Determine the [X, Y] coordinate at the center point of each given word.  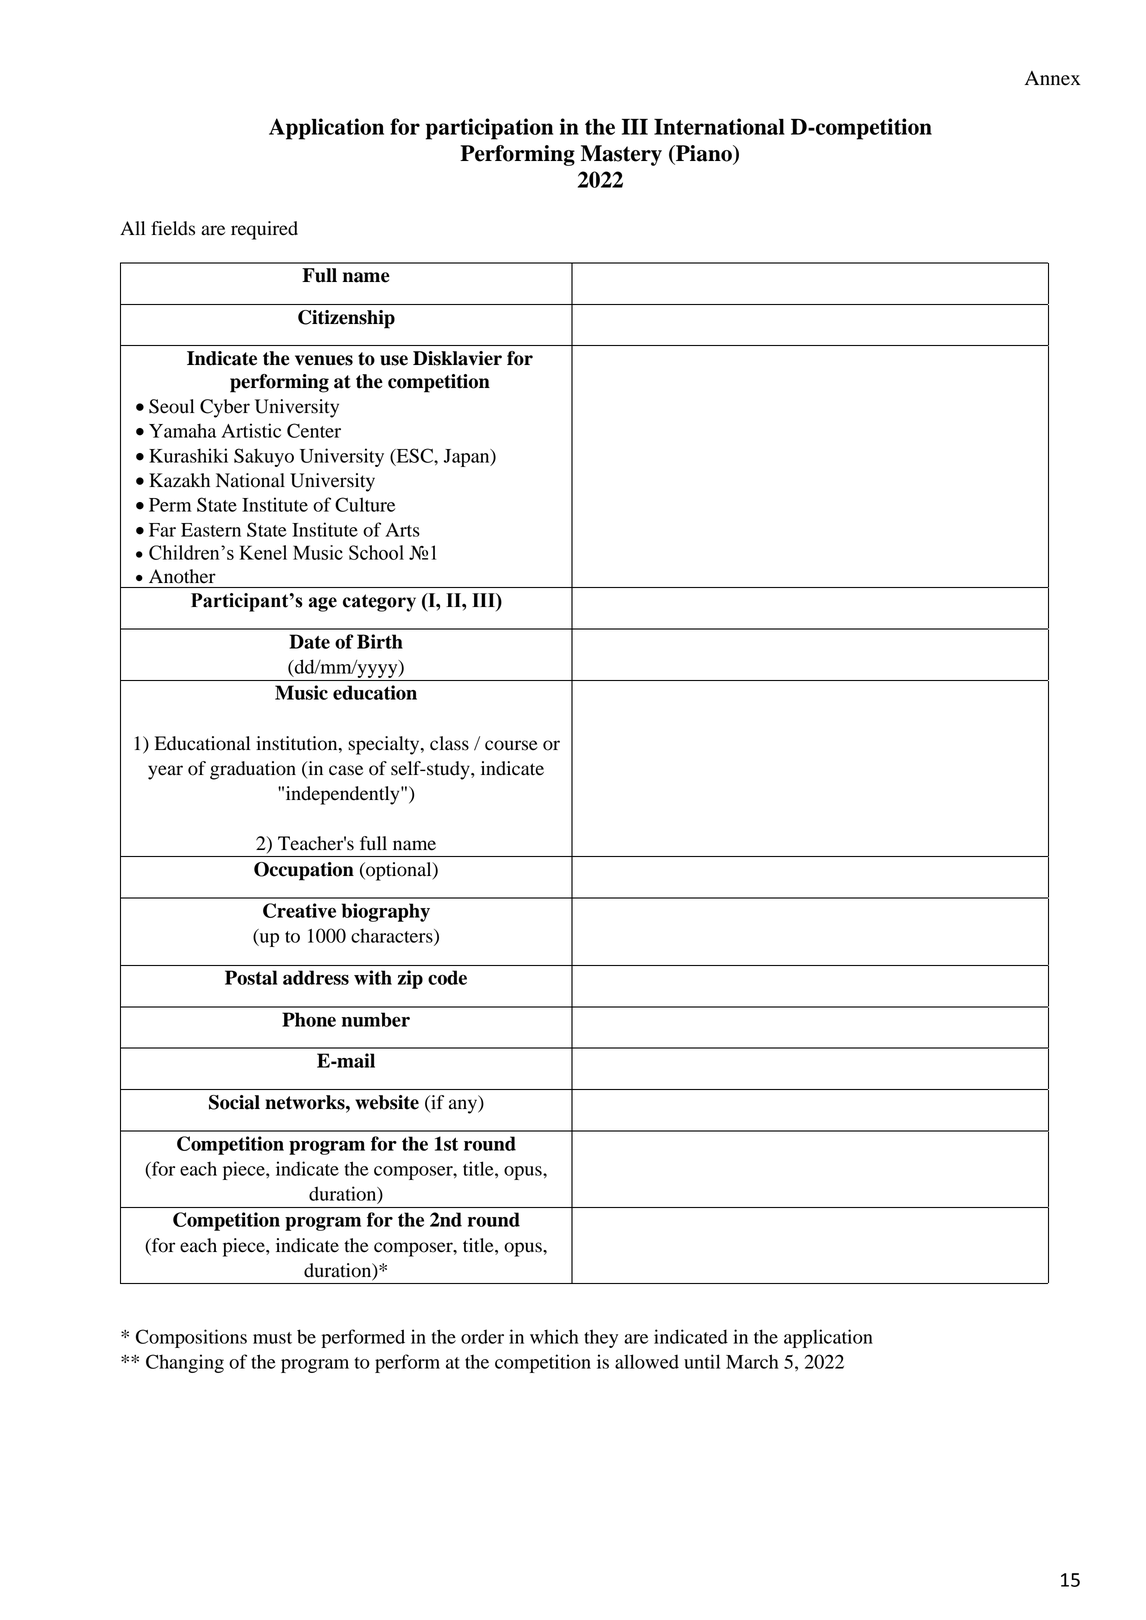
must [272, 1338]
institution [298, 743]
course [511, 745]
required [264, 230]
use [394, 360]
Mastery [621, 155]
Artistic [251, 430]
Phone [309, 1019]
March [752, 1361]
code [447, 977]
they [601, 1338]
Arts [402, 530]
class [449, 743]
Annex [1053, 78]
